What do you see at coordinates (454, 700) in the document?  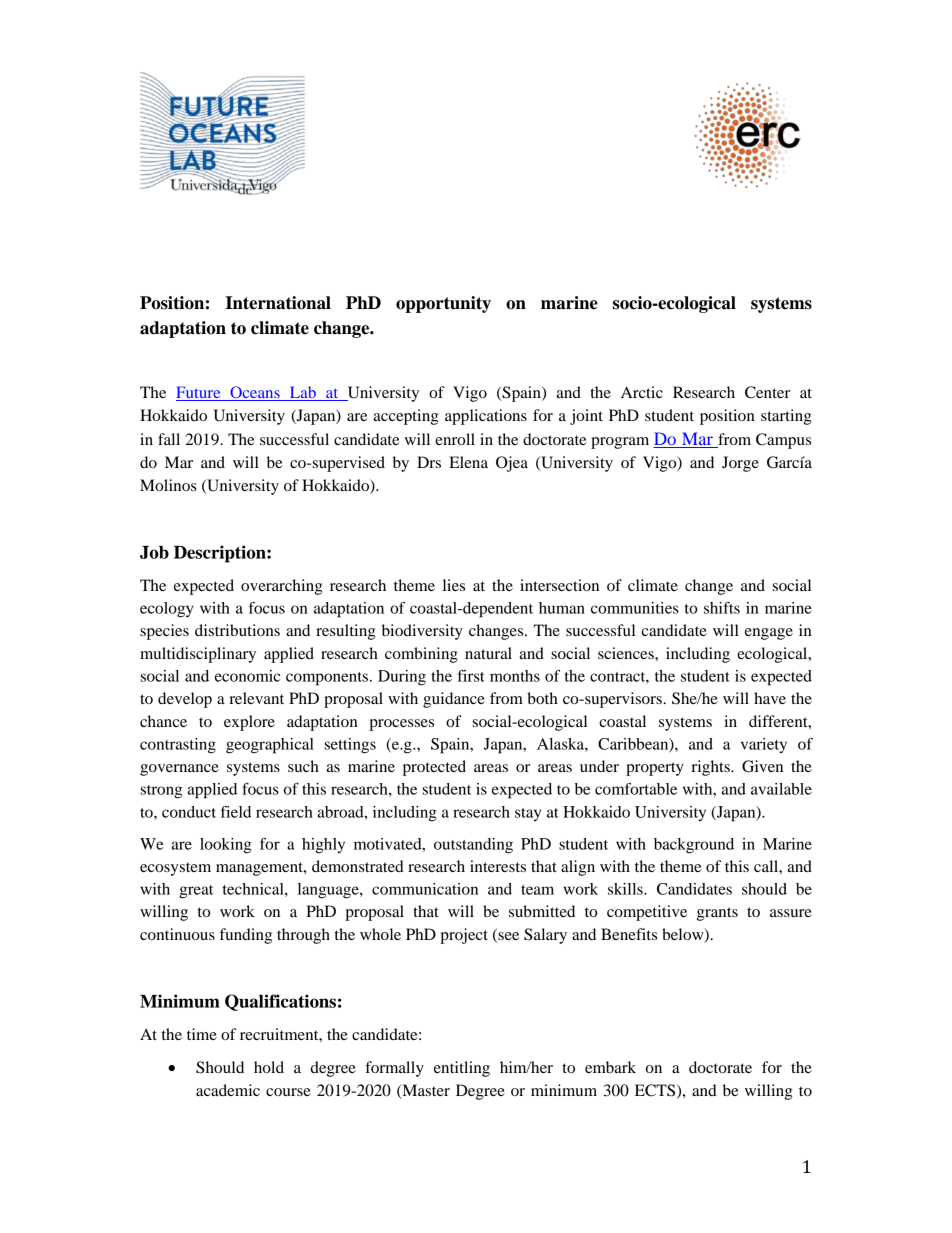 I see `guidance` at bounding box center [454, 700].
